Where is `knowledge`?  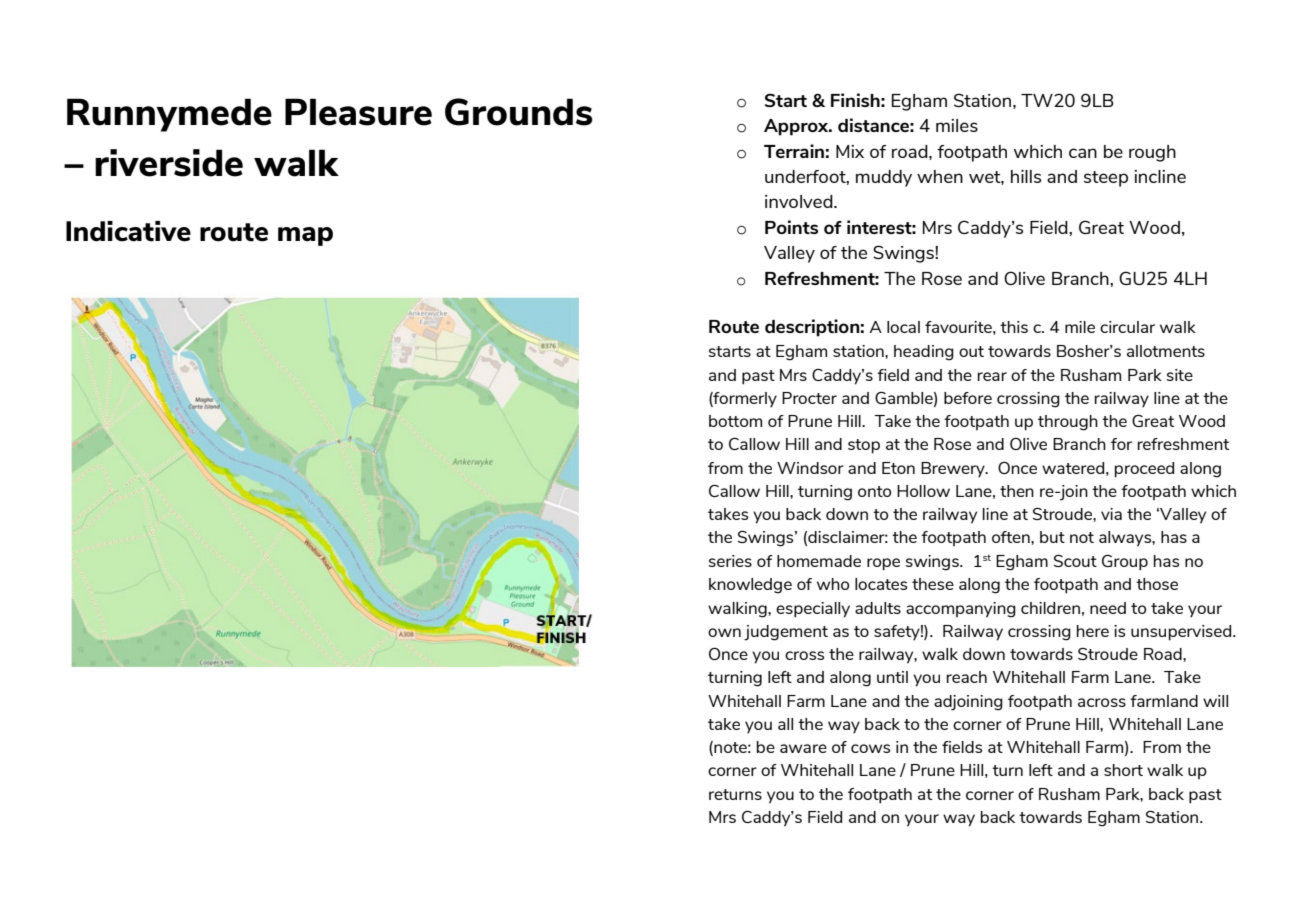
knowledge is located at coordinates (750, 586).
